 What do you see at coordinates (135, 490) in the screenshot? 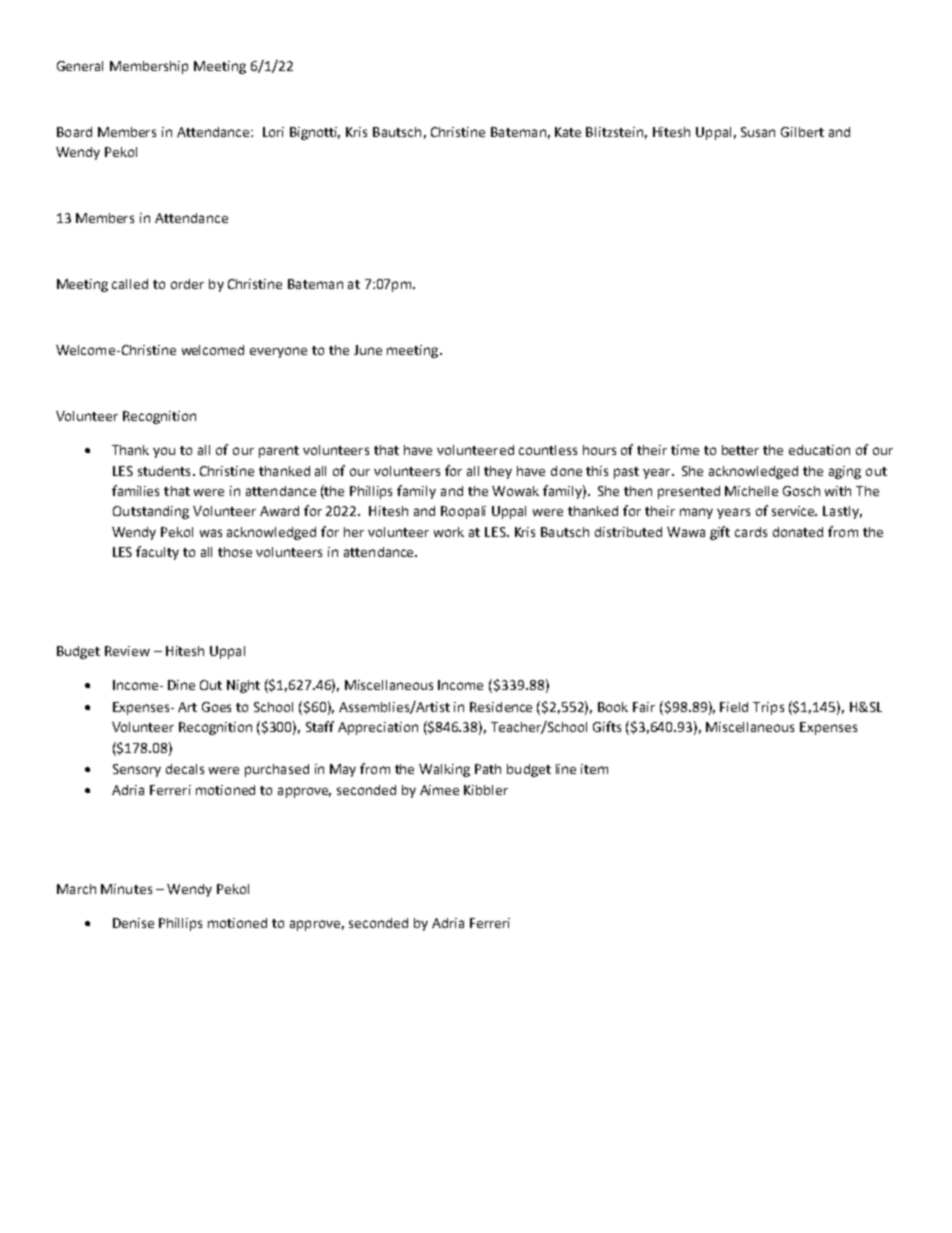
I see `families` at bounding box center [135, 490].
